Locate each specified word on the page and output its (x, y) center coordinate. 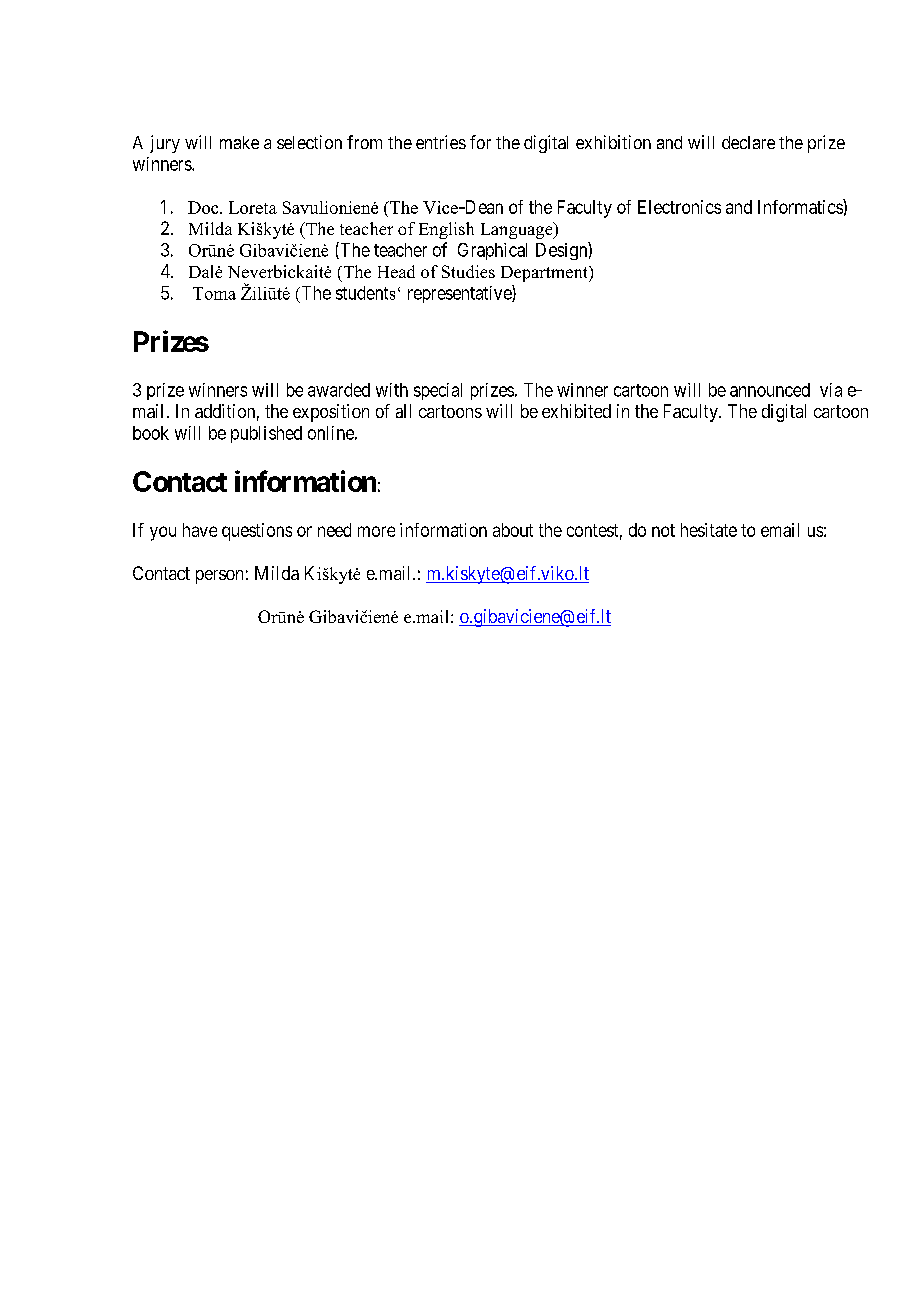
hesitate (709, 530)
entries (441, 142)
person (219, 577)
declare (748, 142)
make (239, 142)
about (513, 530)
